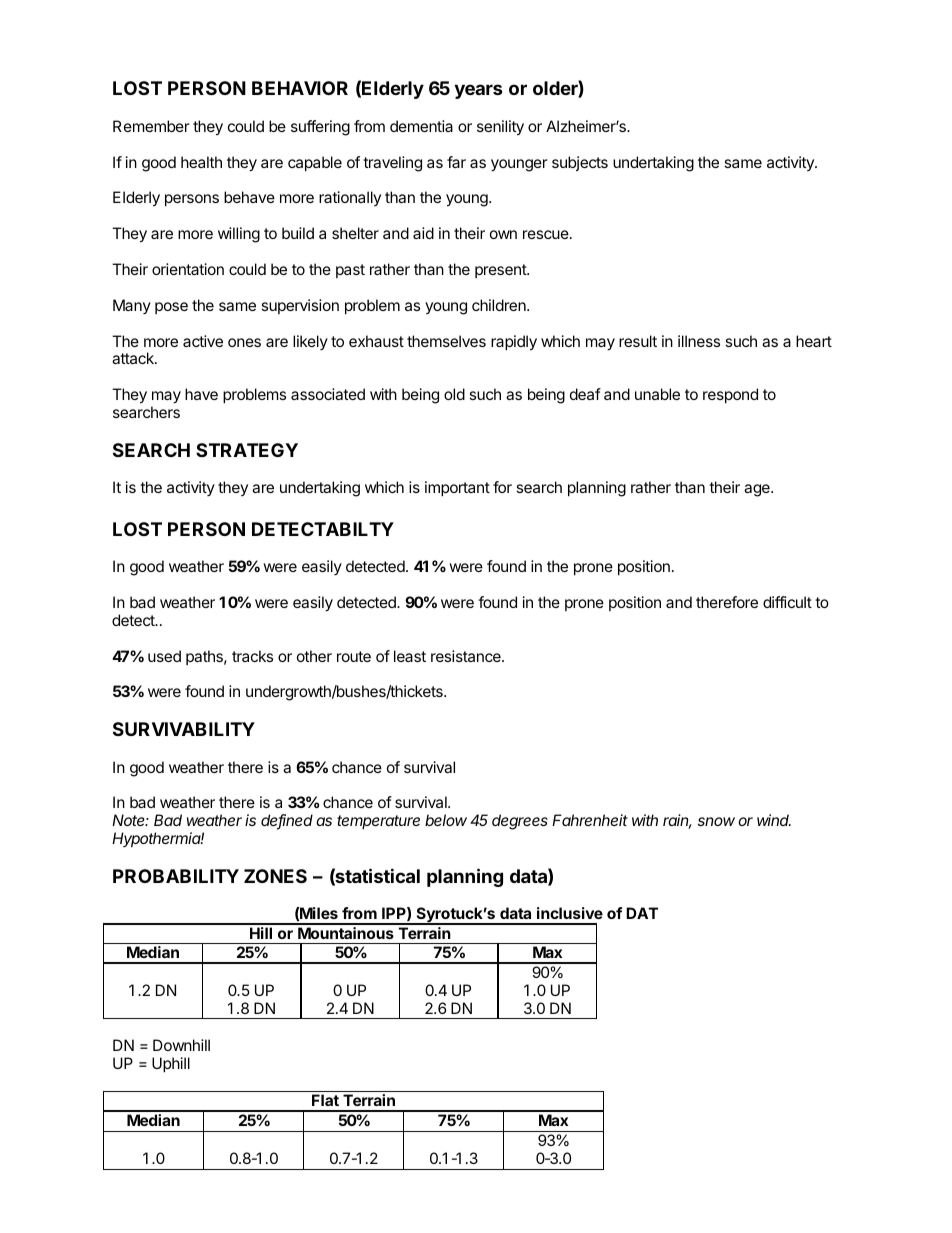 This screenshot has width=952, height=1233. What do you see at coordinates (580, 163) in the screenshot?
I see `subjects` at bounding box center [580, 163].
